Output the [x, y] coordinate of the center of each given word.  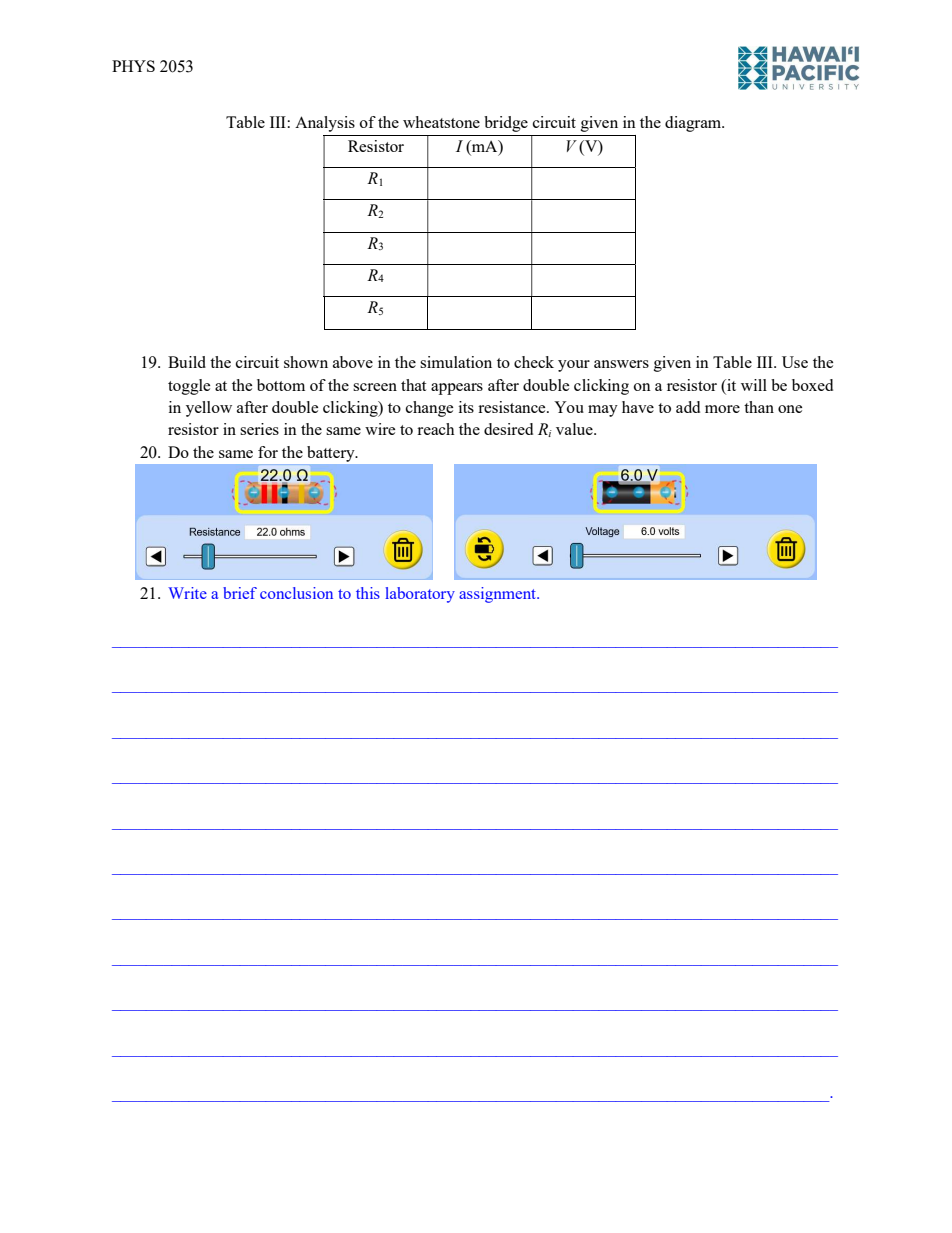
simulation [456, 362]
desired [508, 429]
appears [457, 389]
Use [795, 362]
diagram [694, 124]
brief [240, 593]
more [722, 409]
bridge [506, 124]
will [754, 385]
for [268, 452]
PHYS [133, 66]
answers [621, 364]
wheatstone [441, 122]
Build [187, 362]
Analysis [325, 124]
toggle [189, 387]
